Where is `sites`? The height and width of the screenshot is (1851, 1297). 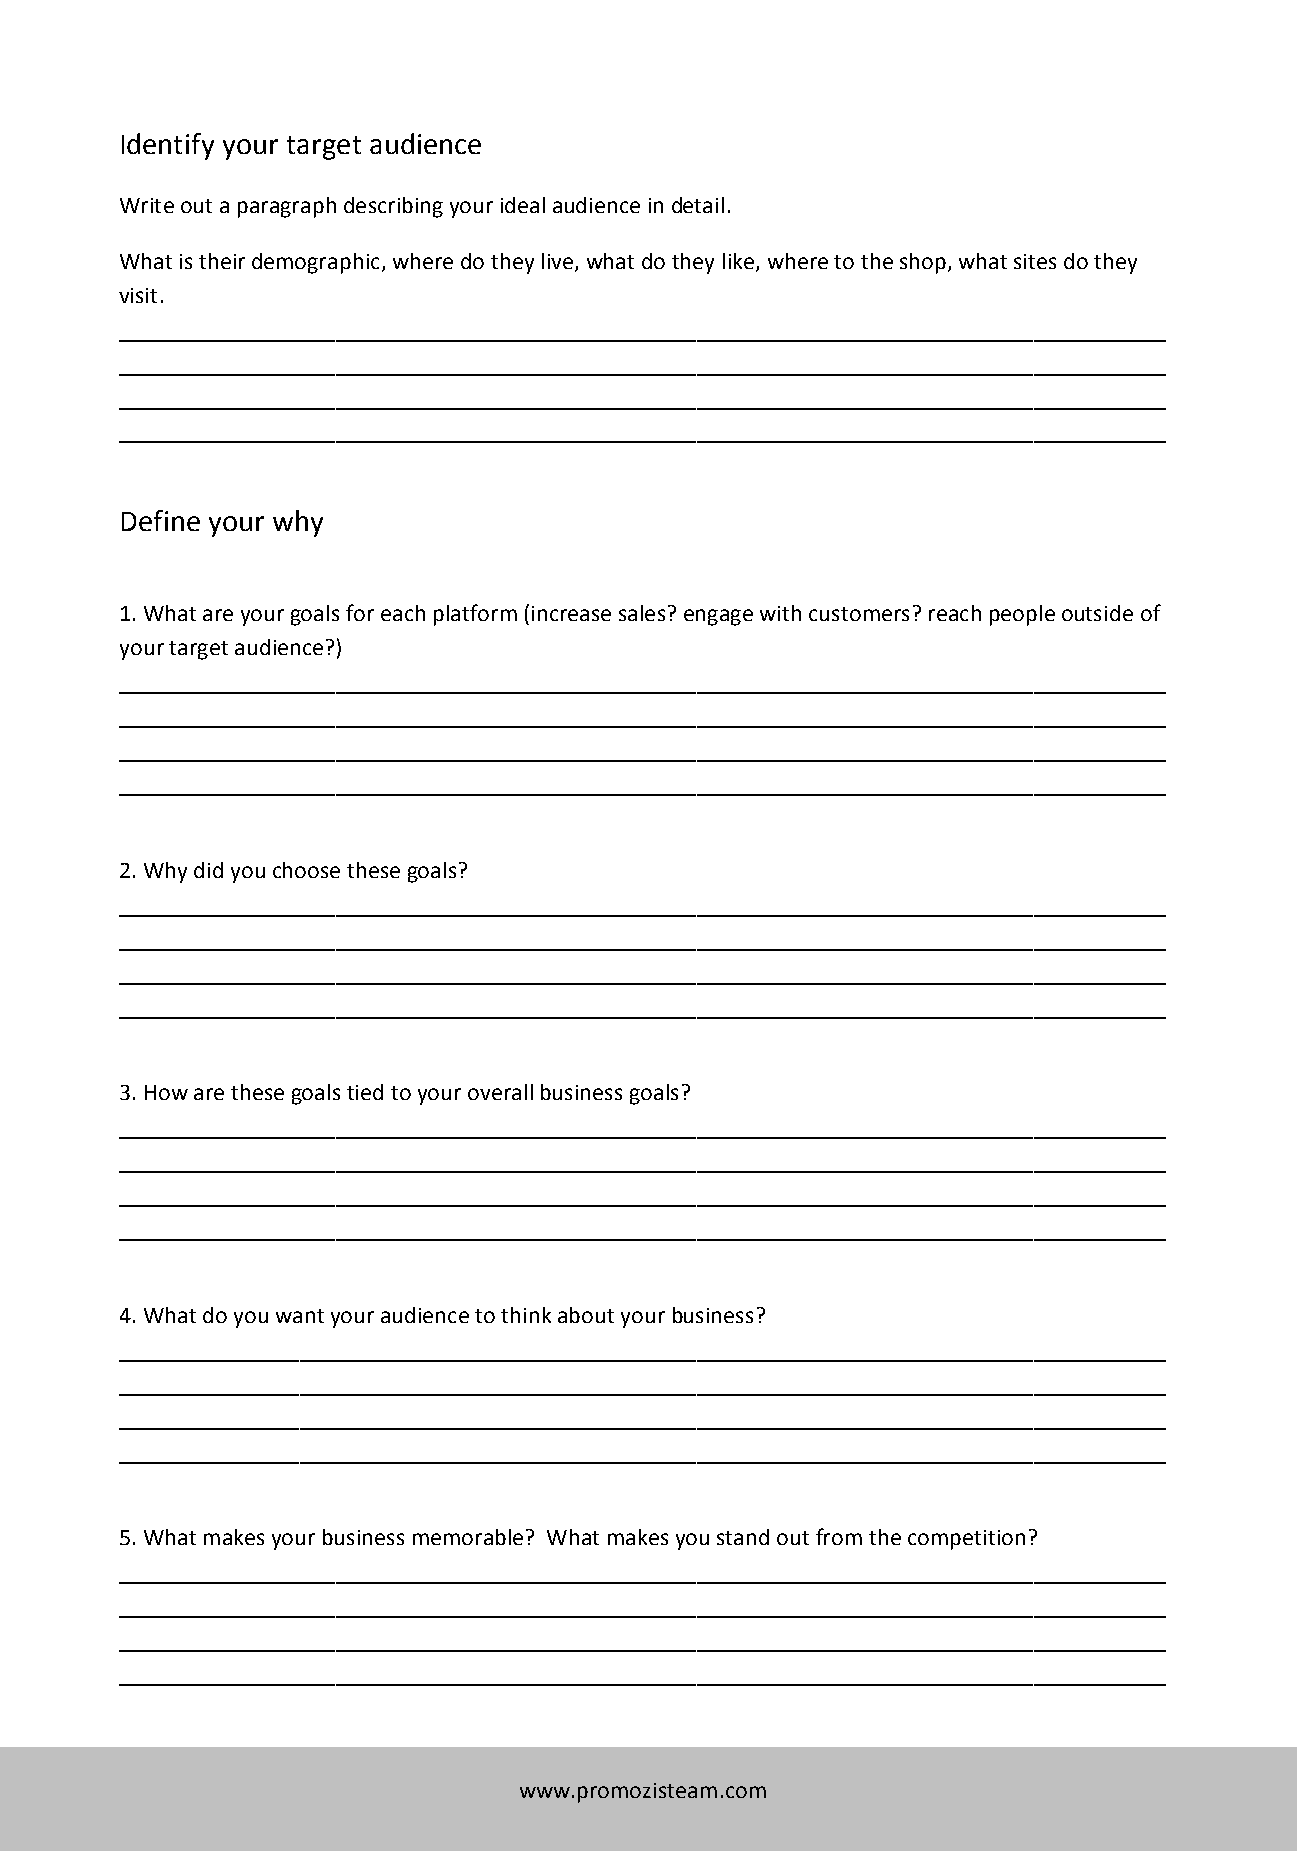 sites is located at coordinates (1035, 261).
